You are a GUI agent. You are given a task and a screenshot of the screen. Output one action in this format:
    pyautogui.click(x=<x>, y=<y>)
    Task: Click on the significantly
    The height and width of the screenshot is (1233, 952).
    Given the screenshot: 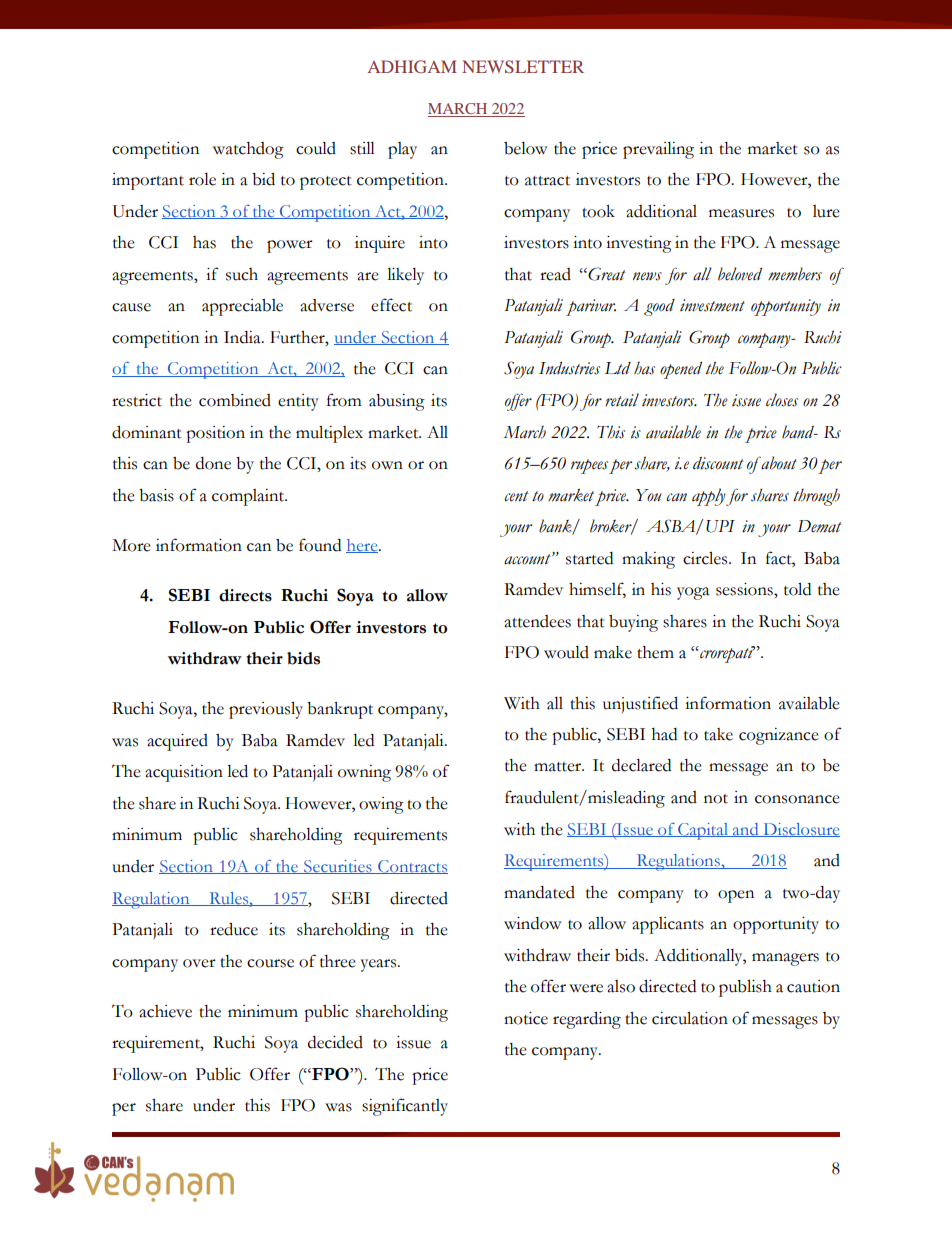 What is the action you would take?
    pyautogui.click(x=405, y=1107)
